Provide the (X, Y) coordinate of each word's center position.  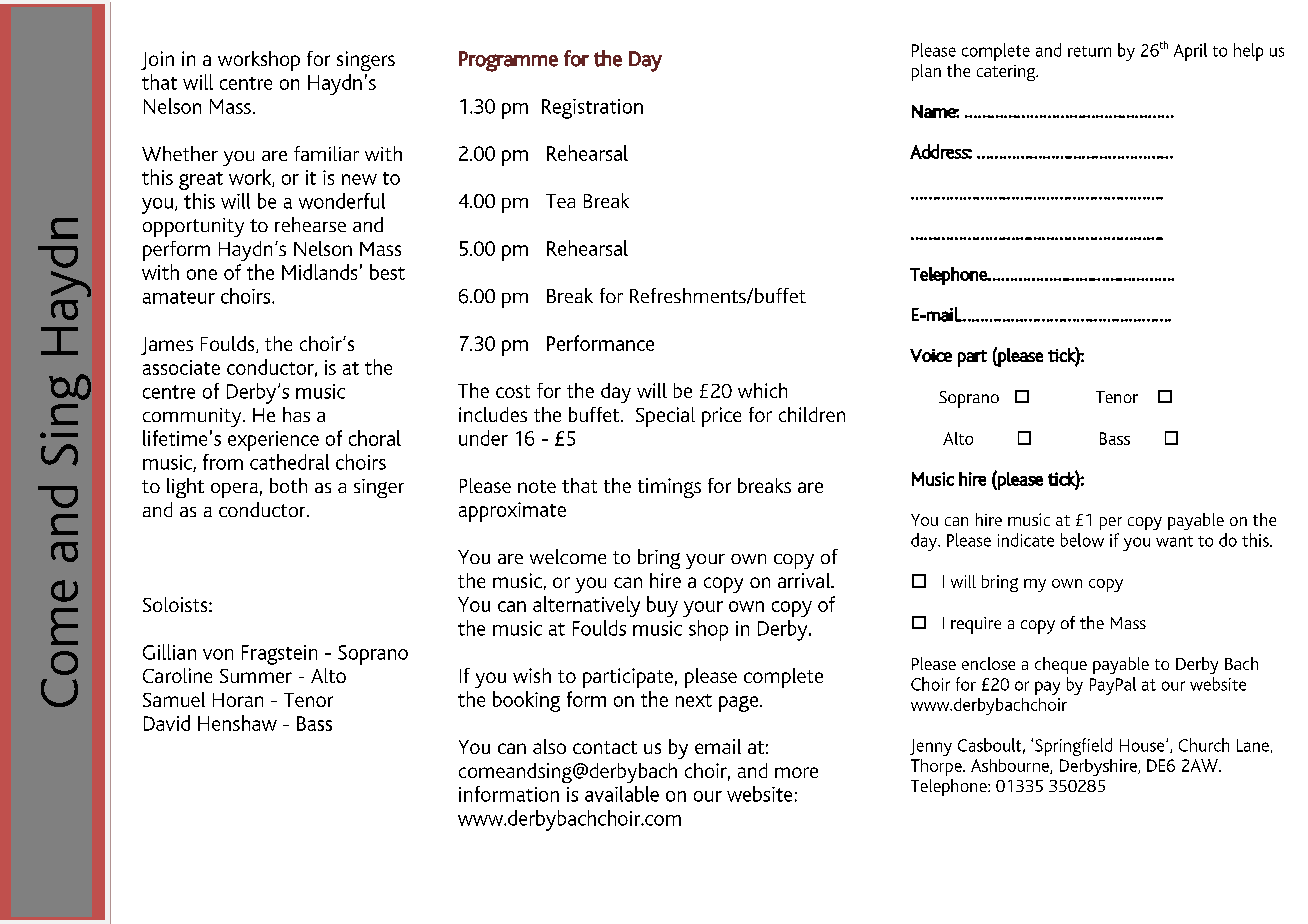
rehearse (310, 224)
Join (157, 60)
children (812, 414)
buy (662, 606)
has (296, 414)
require (976, 625)
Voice (931, 355)
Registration (592, 109)
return (1089, 51)
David (167, 723)
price (721, 417)
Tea (560, 201)
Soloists (176, 604)
